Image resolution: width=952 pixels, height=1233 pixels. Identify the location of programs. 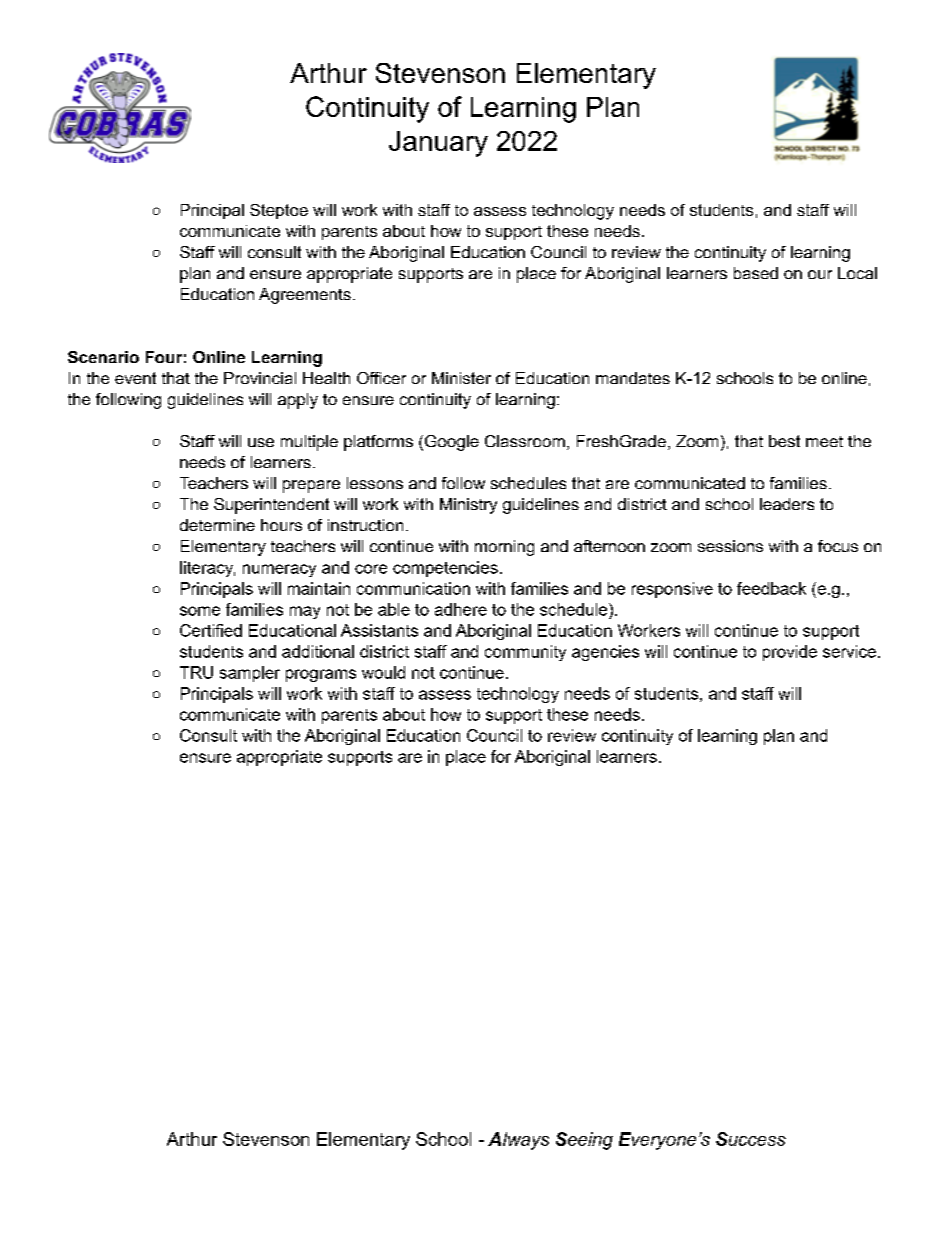
(321, 675).
